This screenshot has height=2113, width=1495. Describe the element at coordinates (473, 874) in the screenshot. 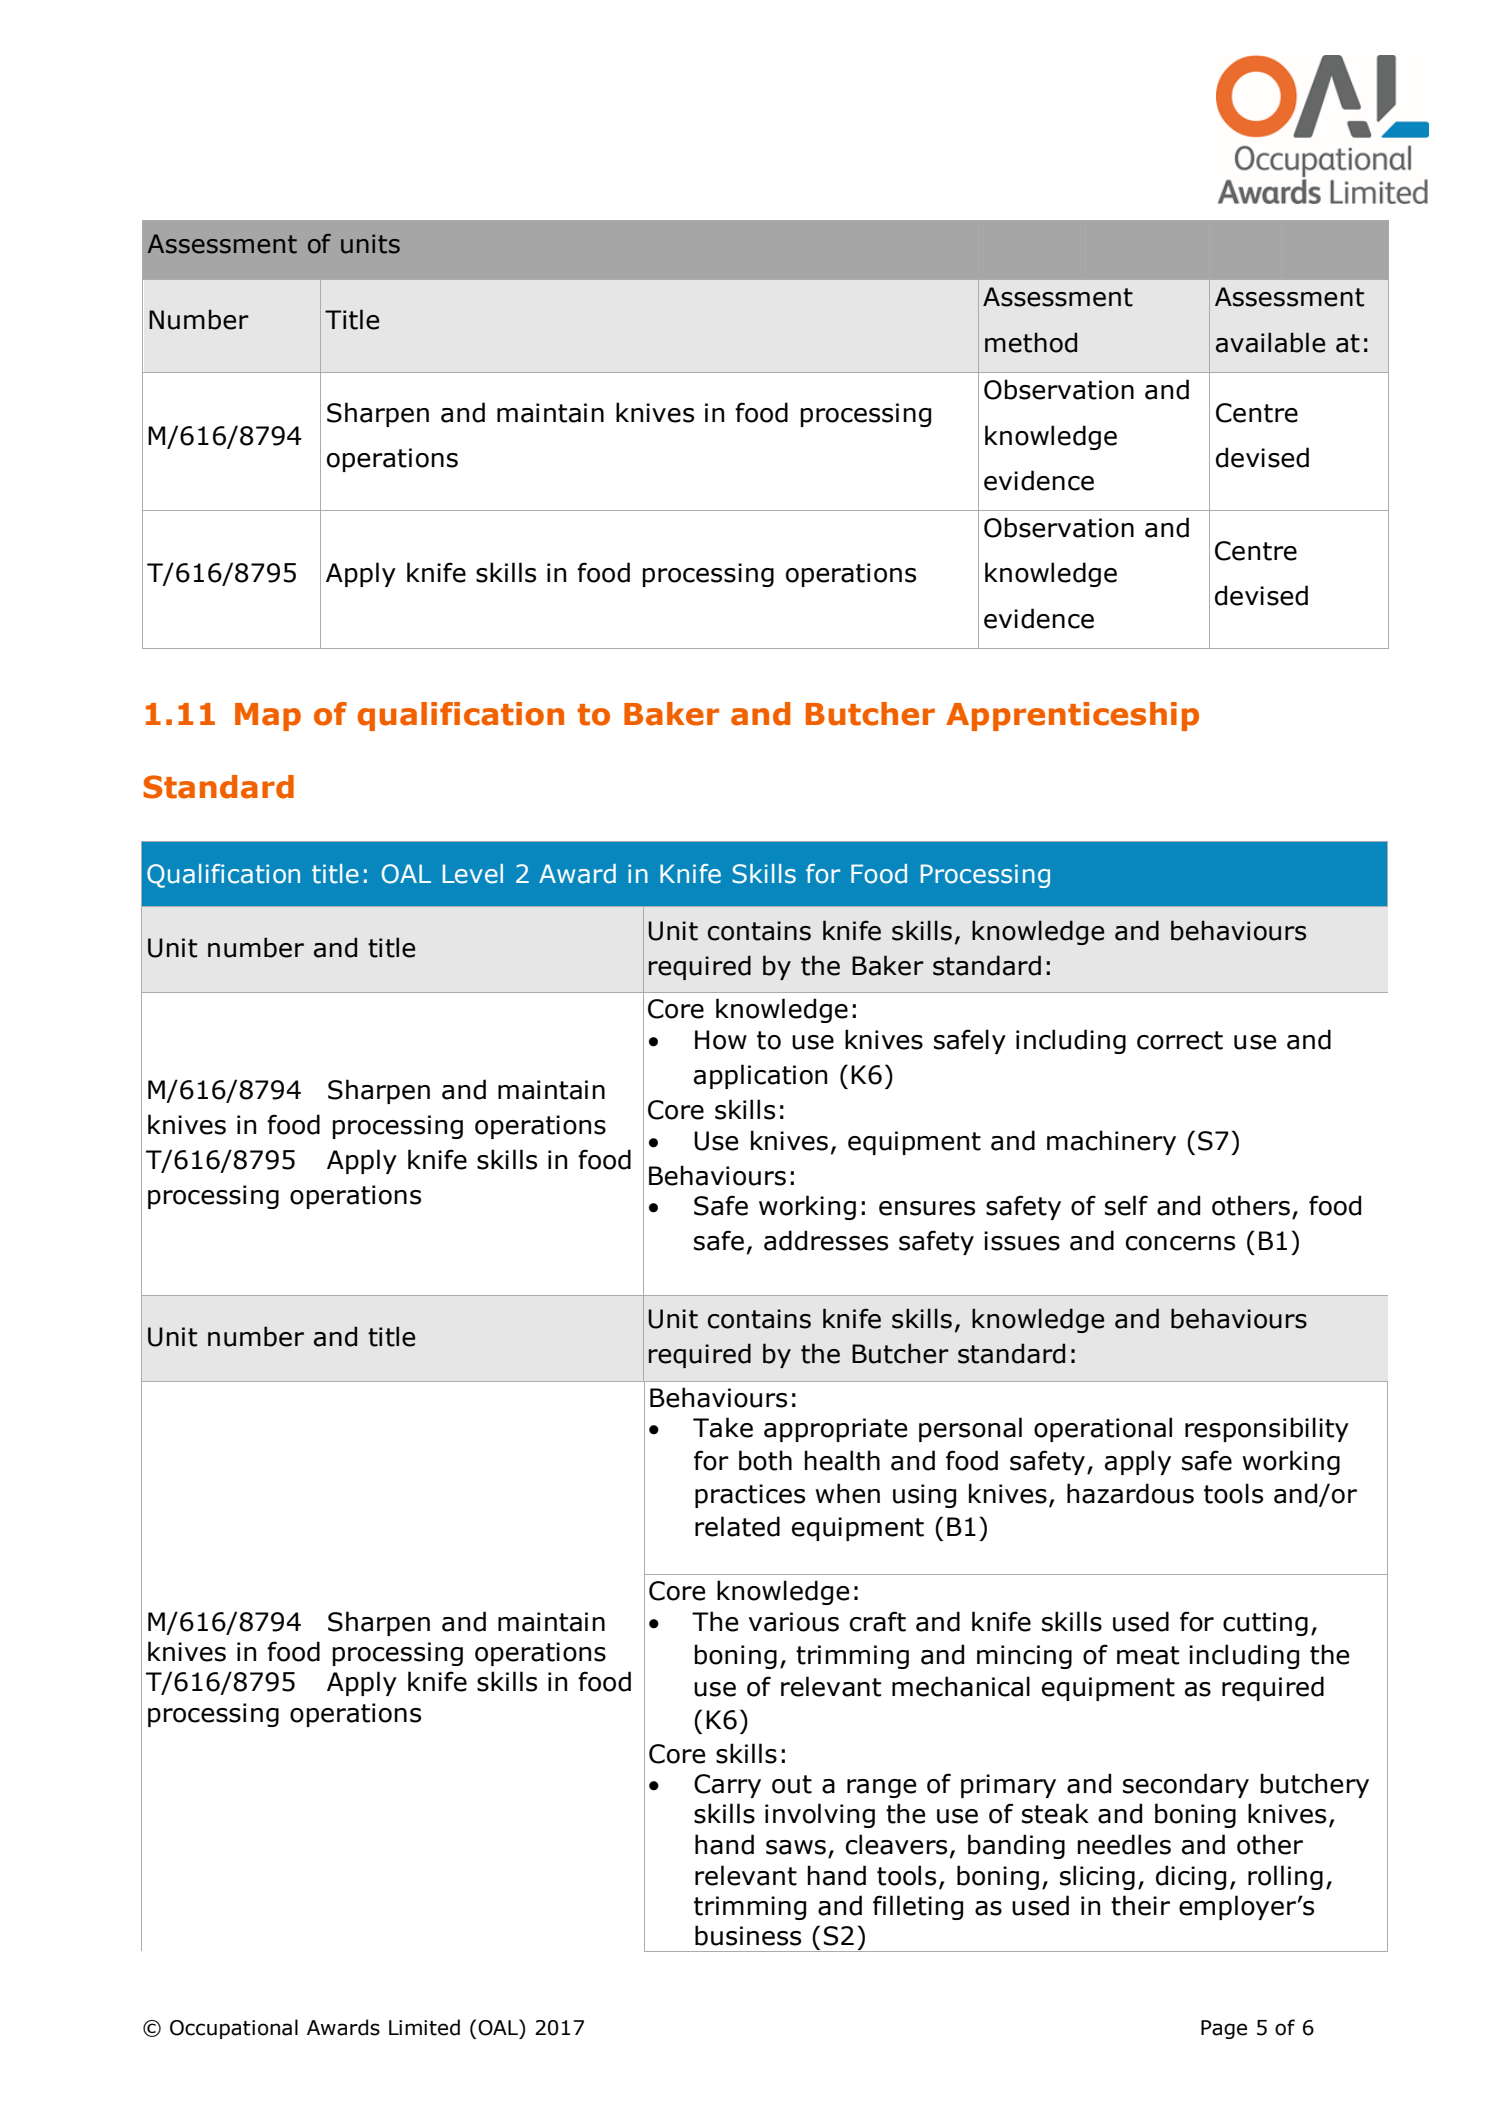

I see `Level` at that location.
